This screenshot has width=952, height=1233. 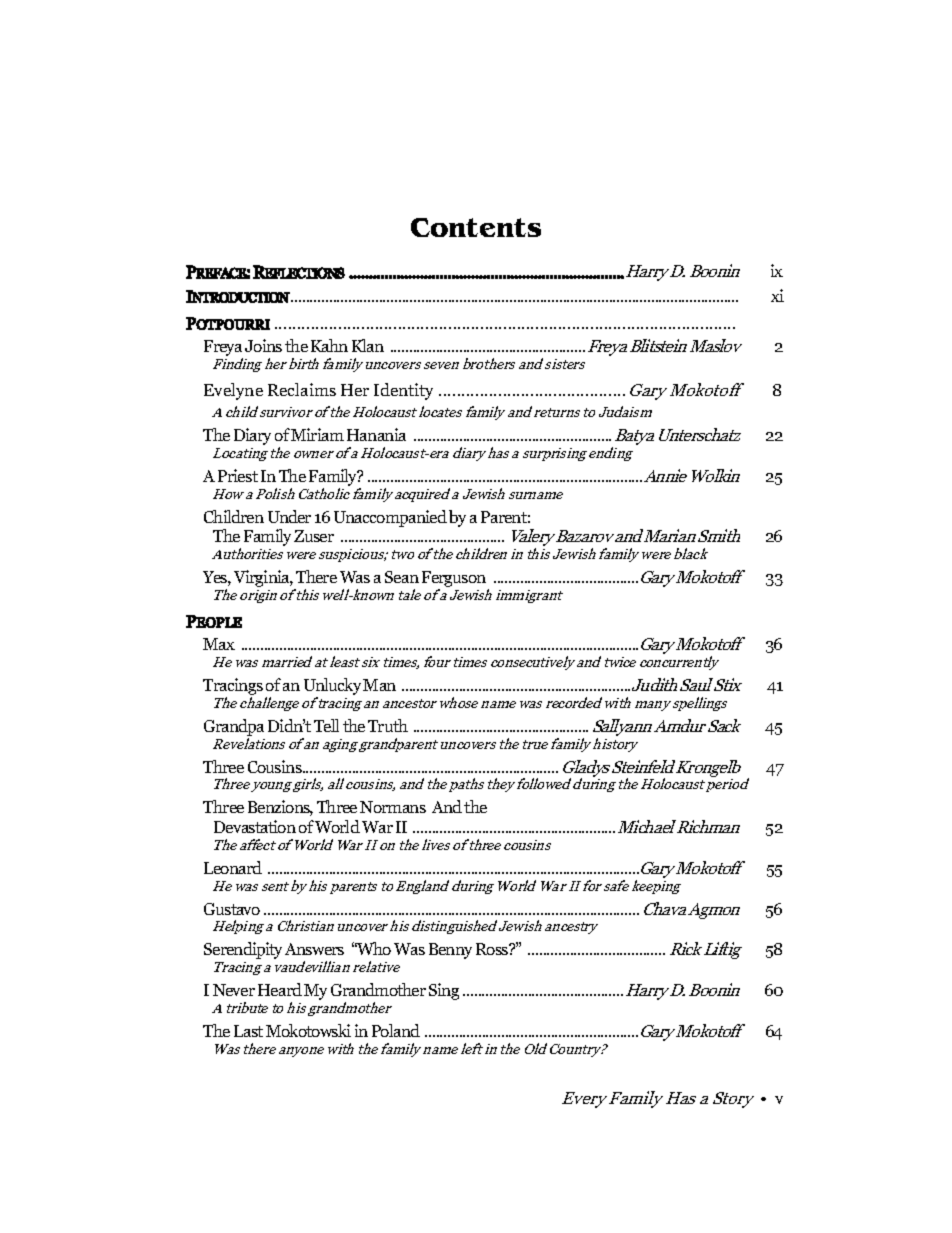 What do you see at coordinates (476, 227) in the screenshot?
I see `Contents` at bounding box center [476, 227].
